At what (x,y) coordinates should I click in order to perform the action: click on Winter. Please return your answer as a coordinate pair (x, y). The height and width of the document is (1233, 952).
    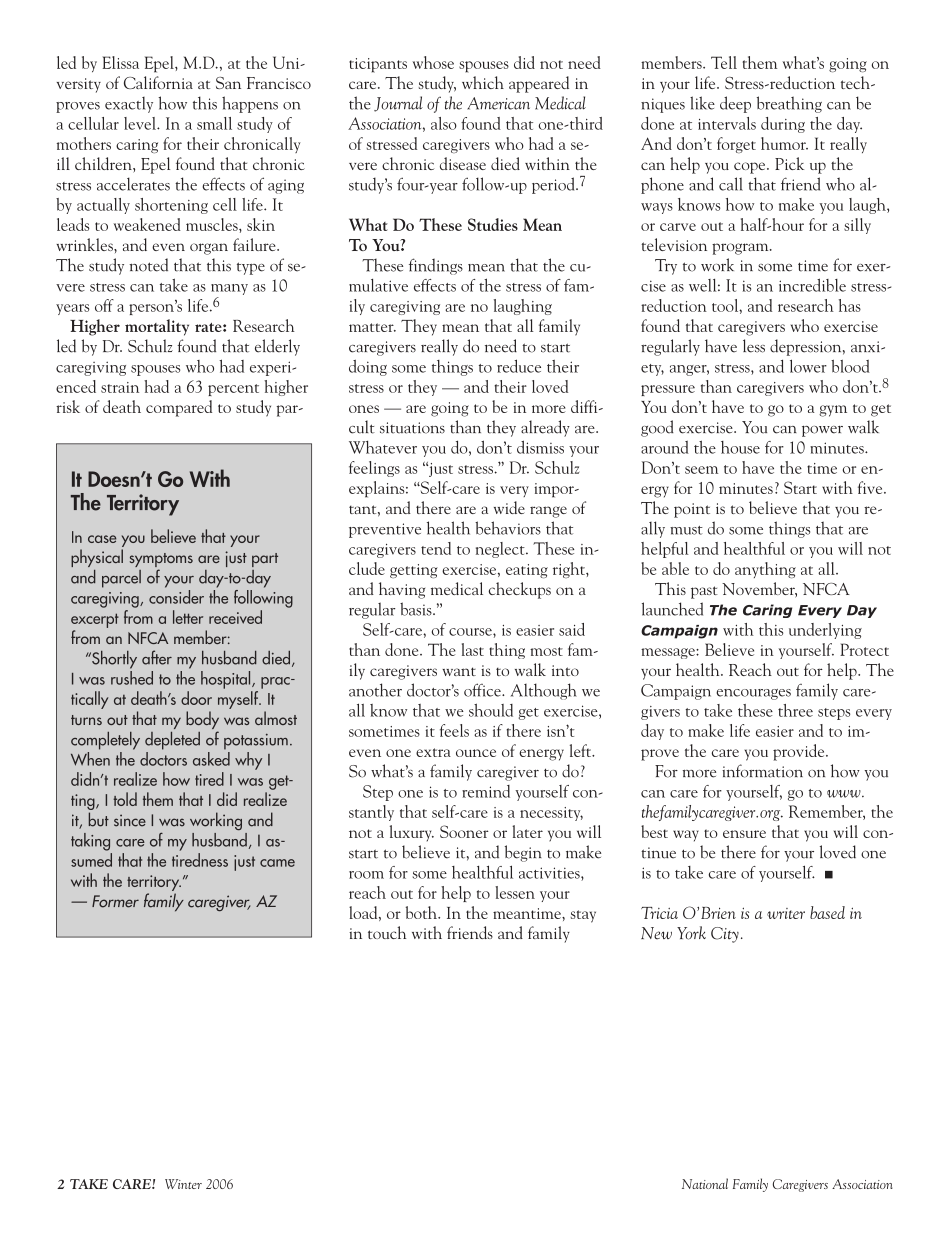
    Looking at the image, I should click on (183, 1184).
